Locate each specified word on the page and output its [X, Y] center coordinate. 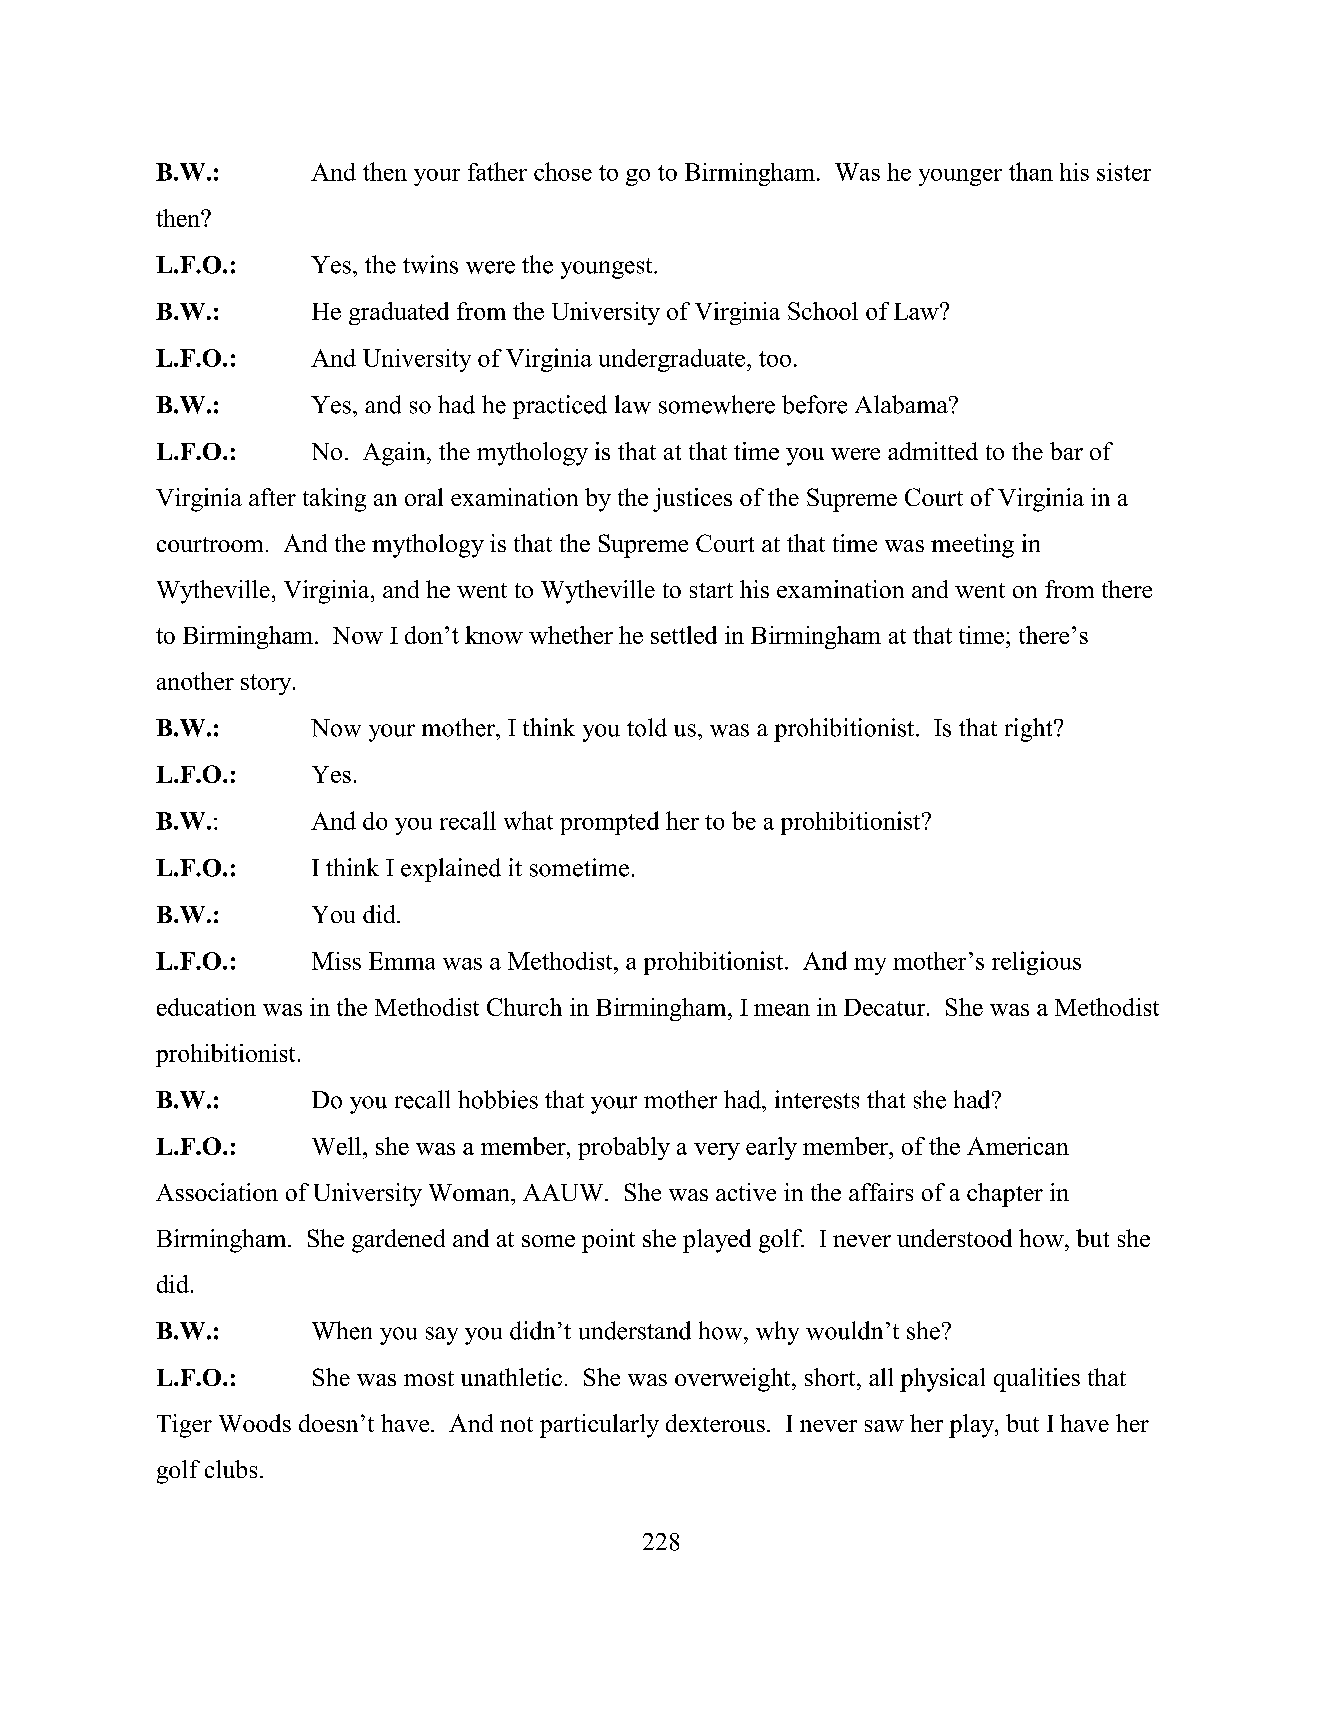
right [1030, 730]
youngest [608, 268]
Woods [255, 1423]
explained [451, 870]
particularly [599, 1426]
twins [430, 264]
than [1031, 171]
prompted [609, 823]
